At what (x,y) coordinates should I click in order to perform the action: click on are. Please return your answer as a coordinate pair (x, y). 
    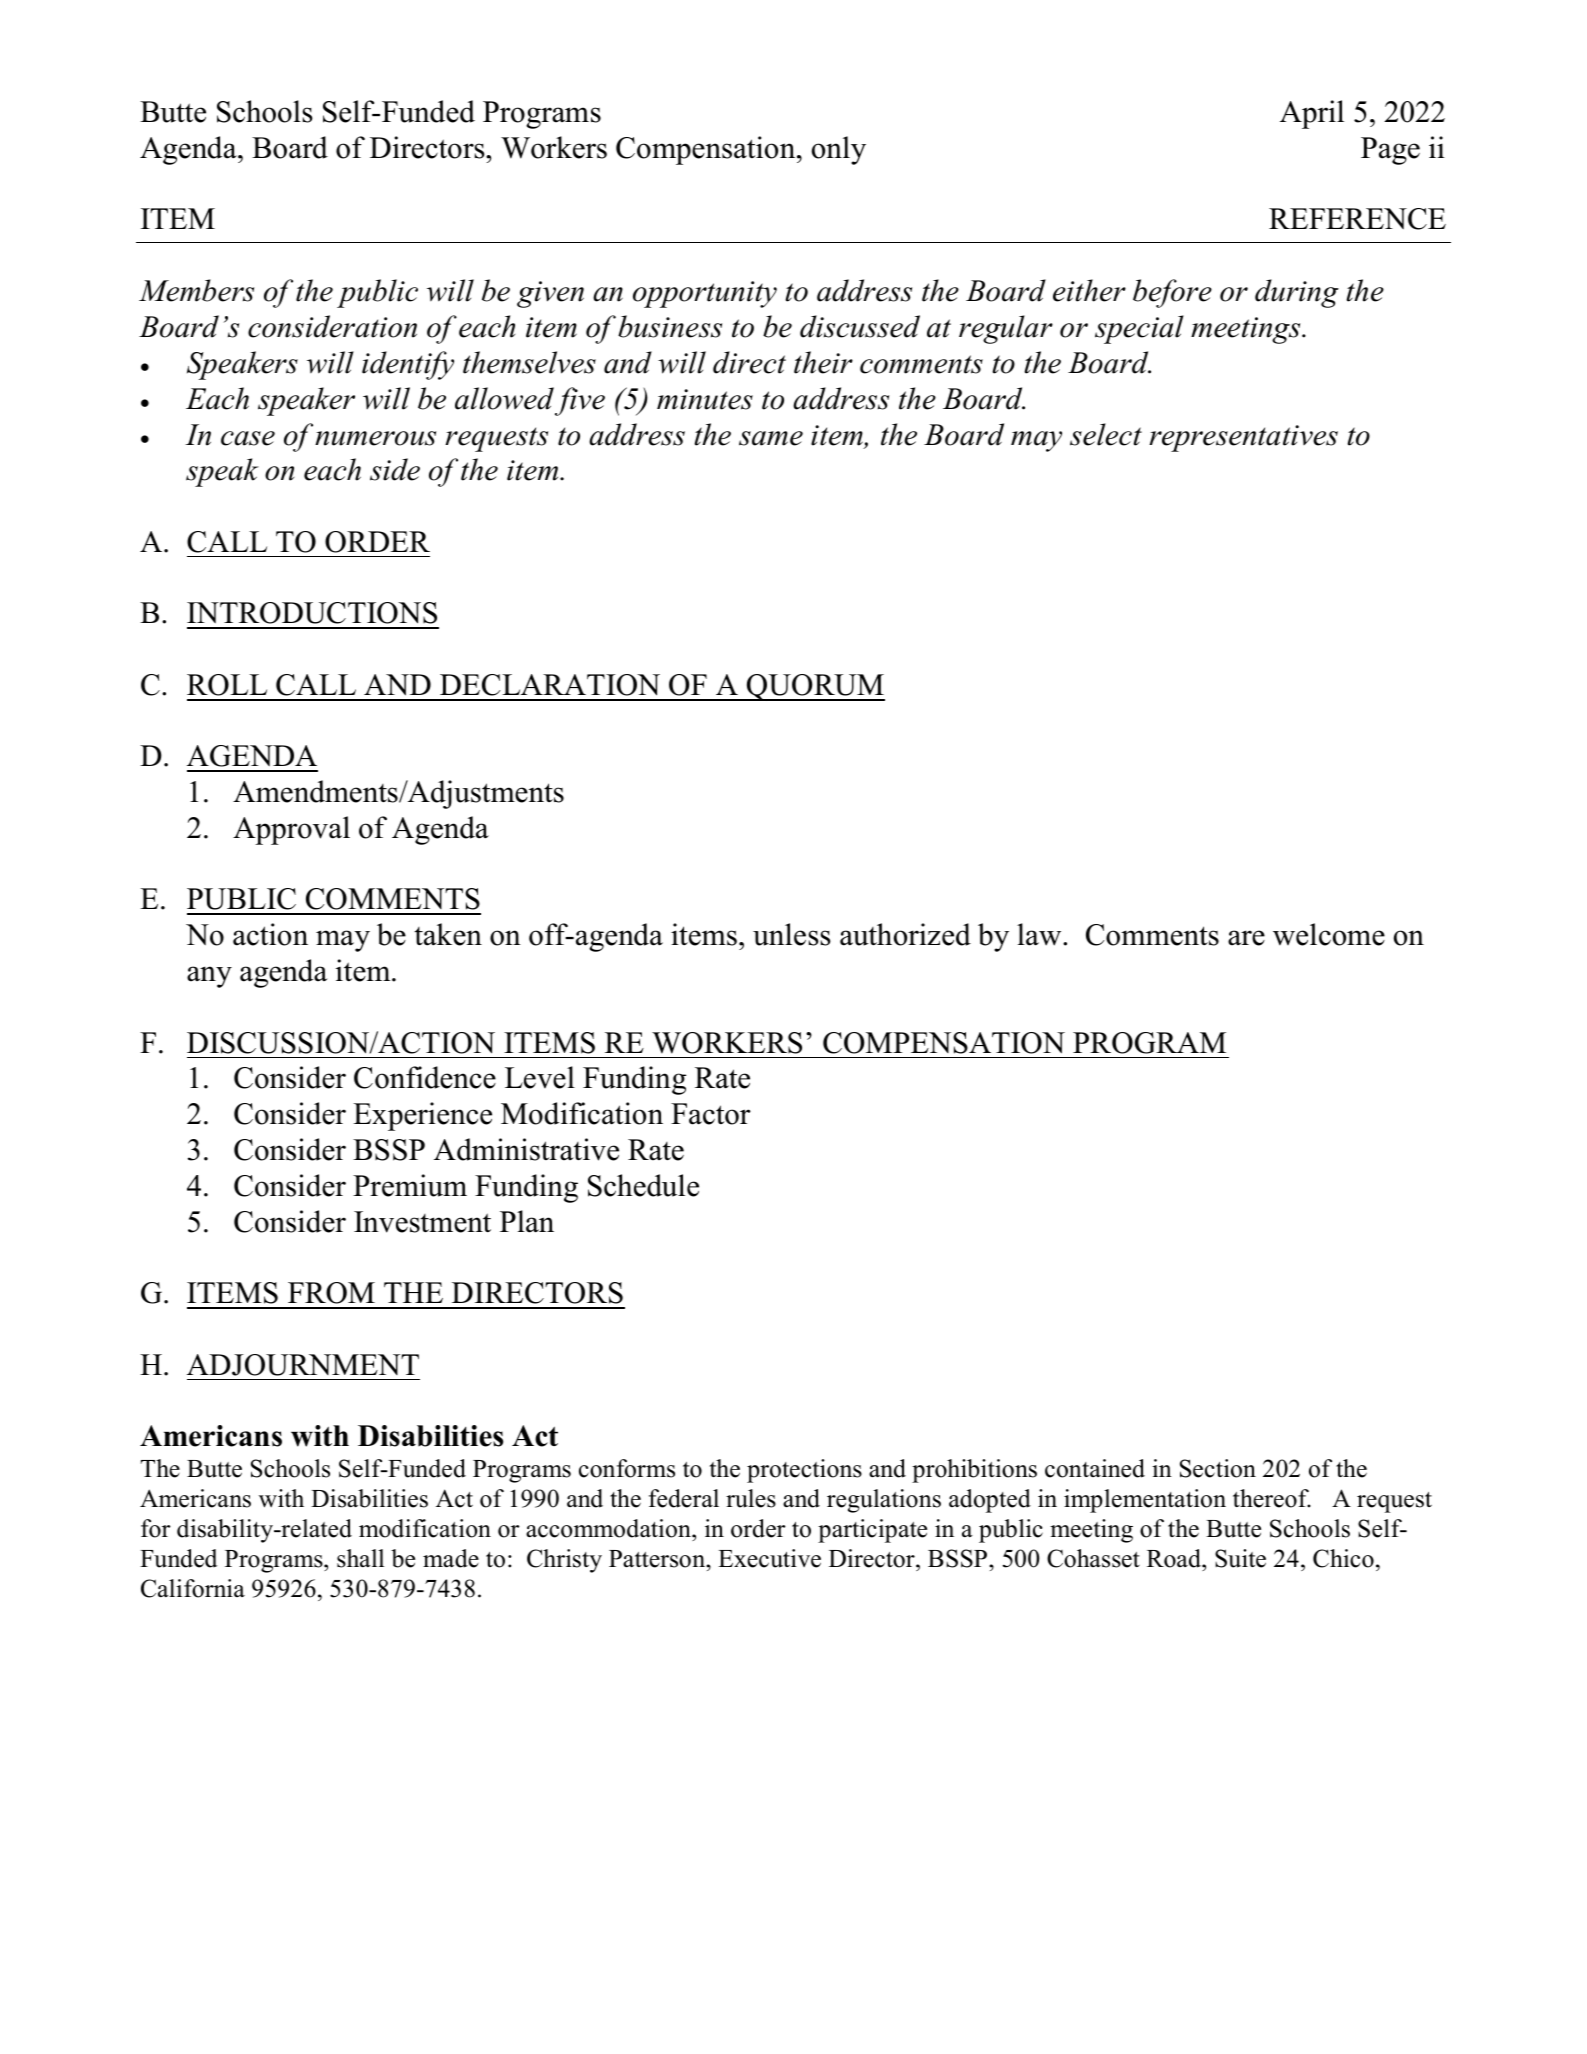
    Looking at the image, I should click on (1246, 938).
